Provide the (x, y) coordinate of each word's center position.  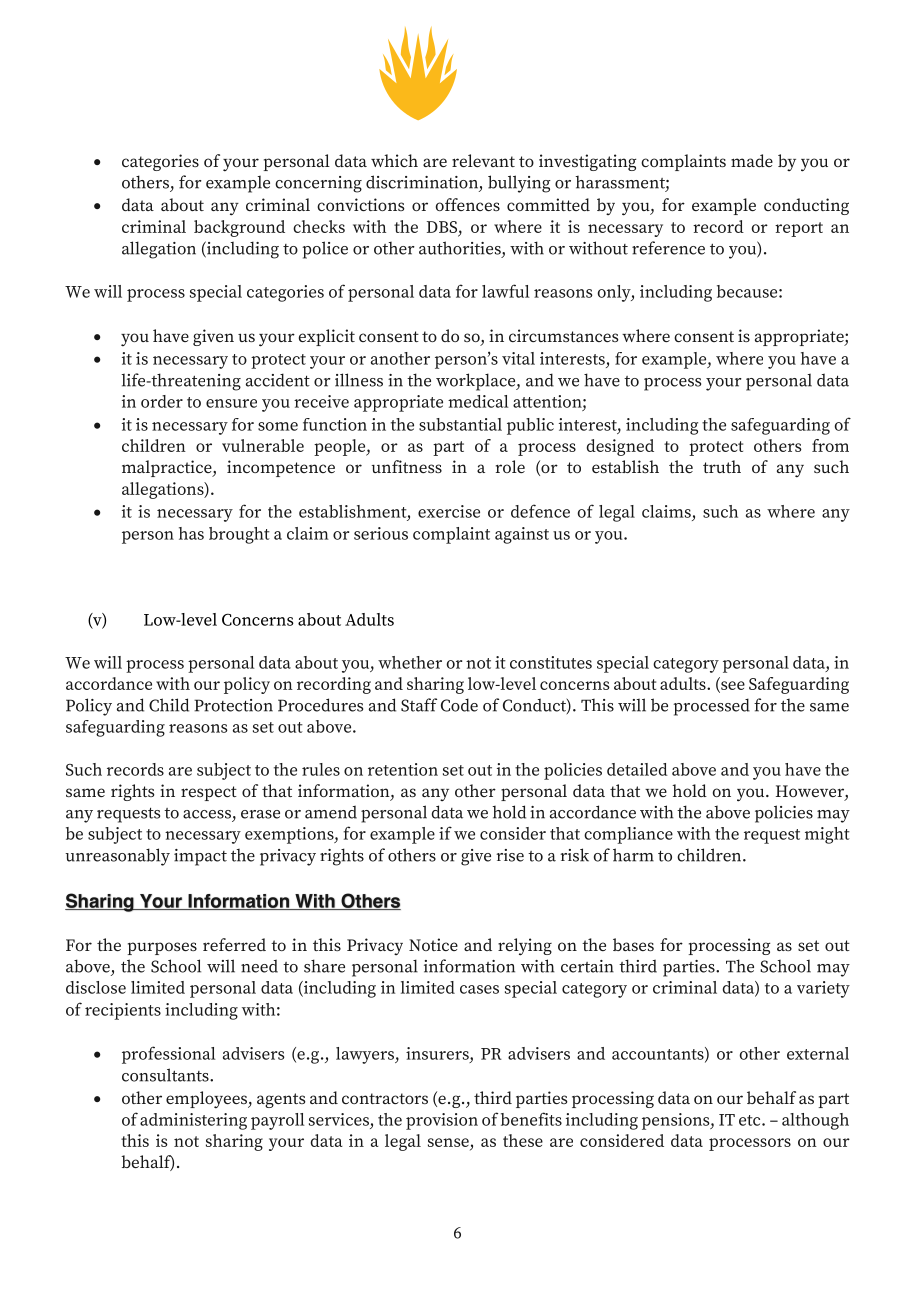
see (732, 686)
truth (722, 466)
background (239, 228)
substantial (460, 424)
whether (410, 662)
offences (468, 204)
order (162, 401)
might (827, 835)
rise (510, 855)
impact (200, 857)
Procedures (320, 705)
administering (193, 1121)
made (752, 160)
